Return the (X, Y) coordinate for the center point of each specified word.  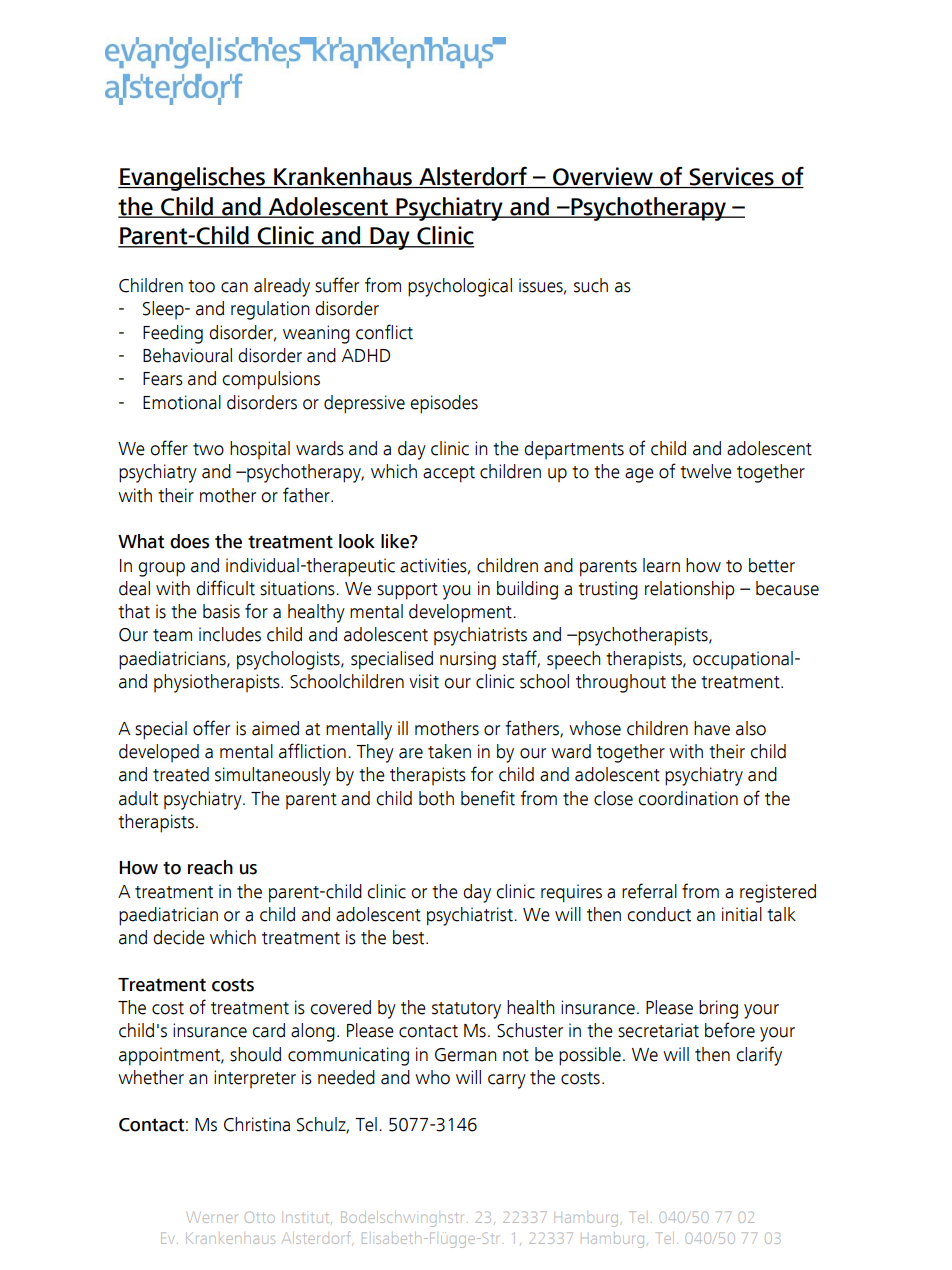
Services (731, 177)
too (201, 286)
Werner (211, 1217)
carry (507, 1081)
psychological (460, 287)
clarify (759, 1056)
